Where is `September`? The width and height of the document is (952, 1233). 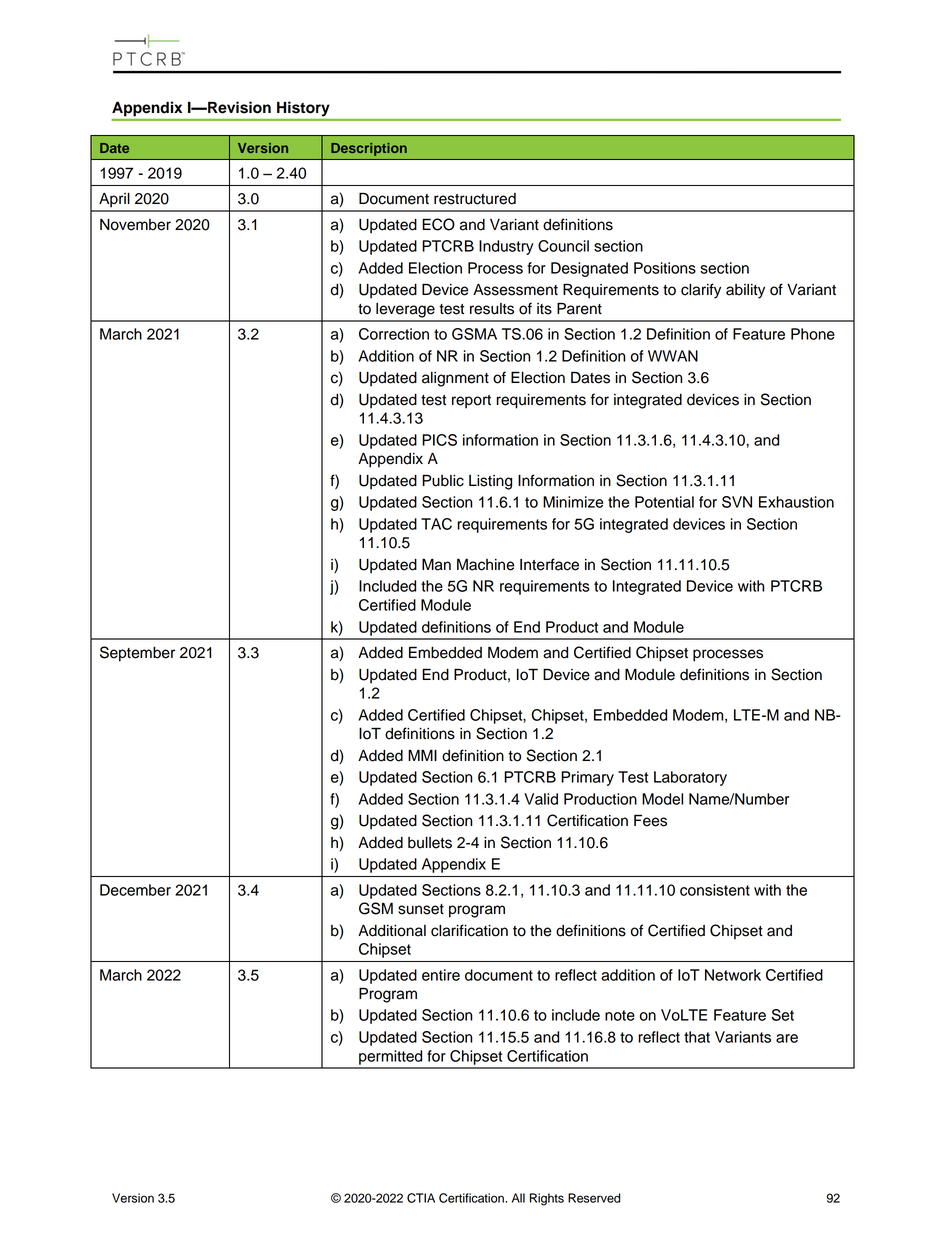 September is located at coordinates (137, 654).
